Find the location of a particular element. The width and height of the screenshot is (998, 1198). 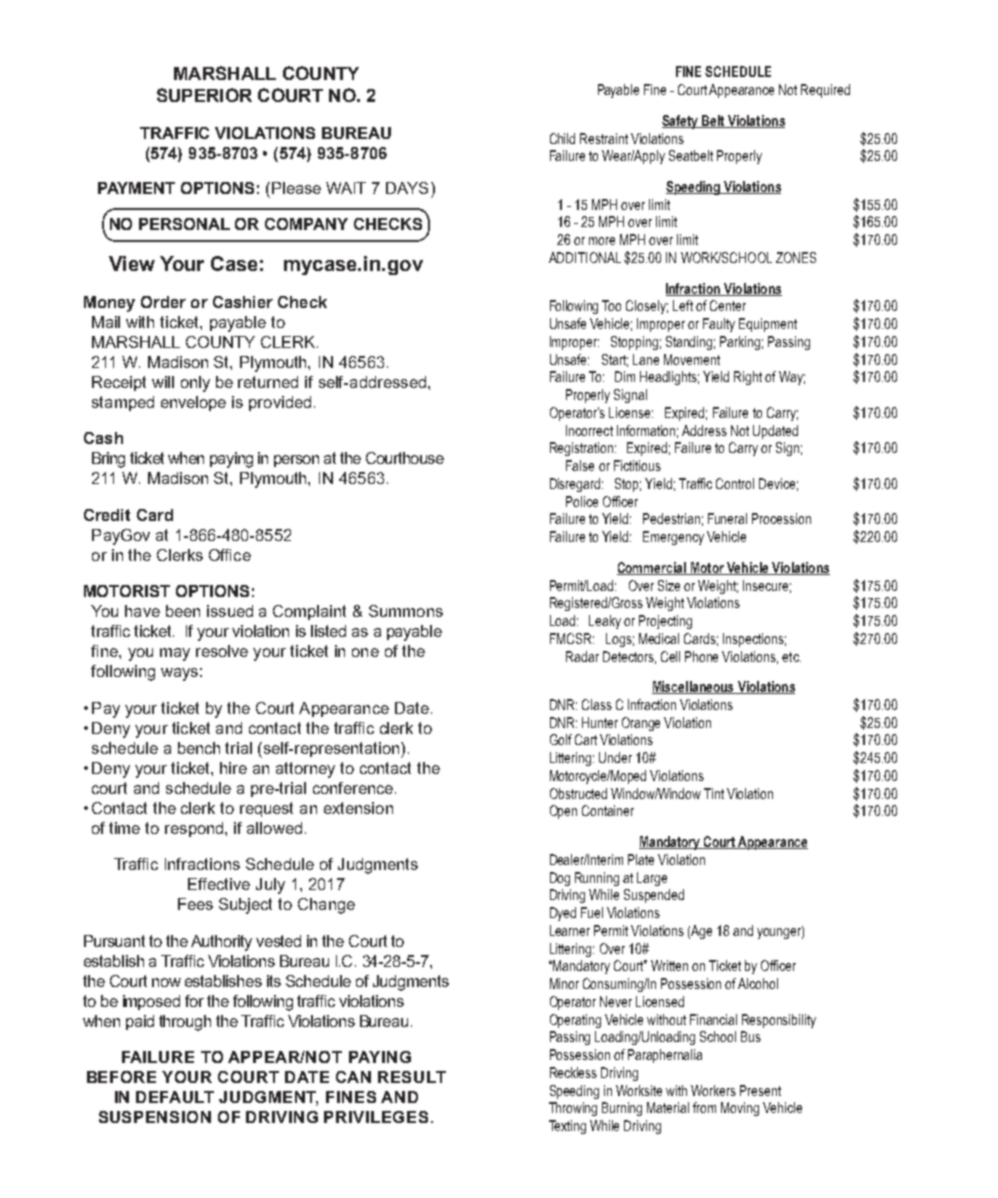

Registration is located at coordinates (581, 449).
